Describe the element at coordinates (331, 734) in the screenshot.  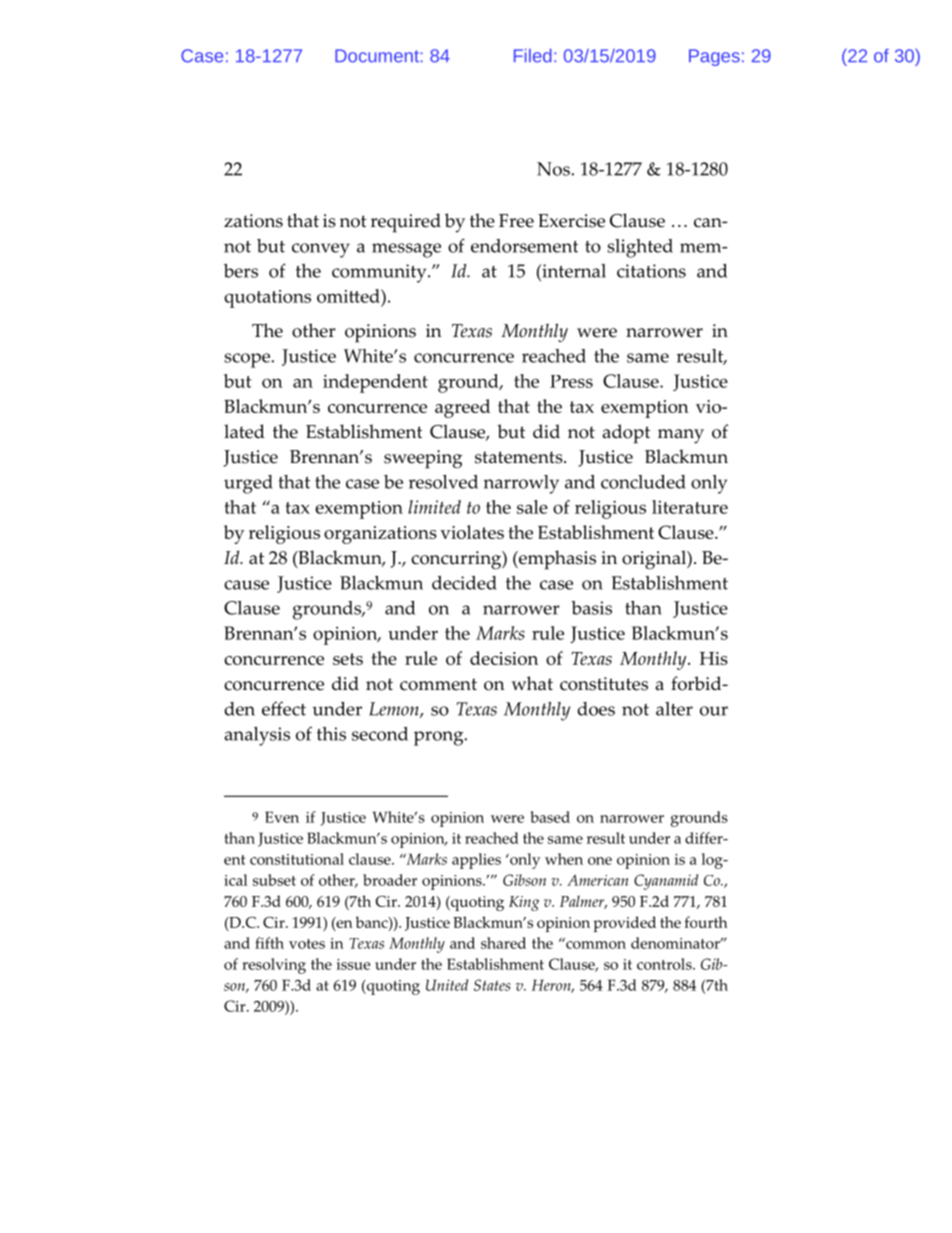
I see `this` at that location.
